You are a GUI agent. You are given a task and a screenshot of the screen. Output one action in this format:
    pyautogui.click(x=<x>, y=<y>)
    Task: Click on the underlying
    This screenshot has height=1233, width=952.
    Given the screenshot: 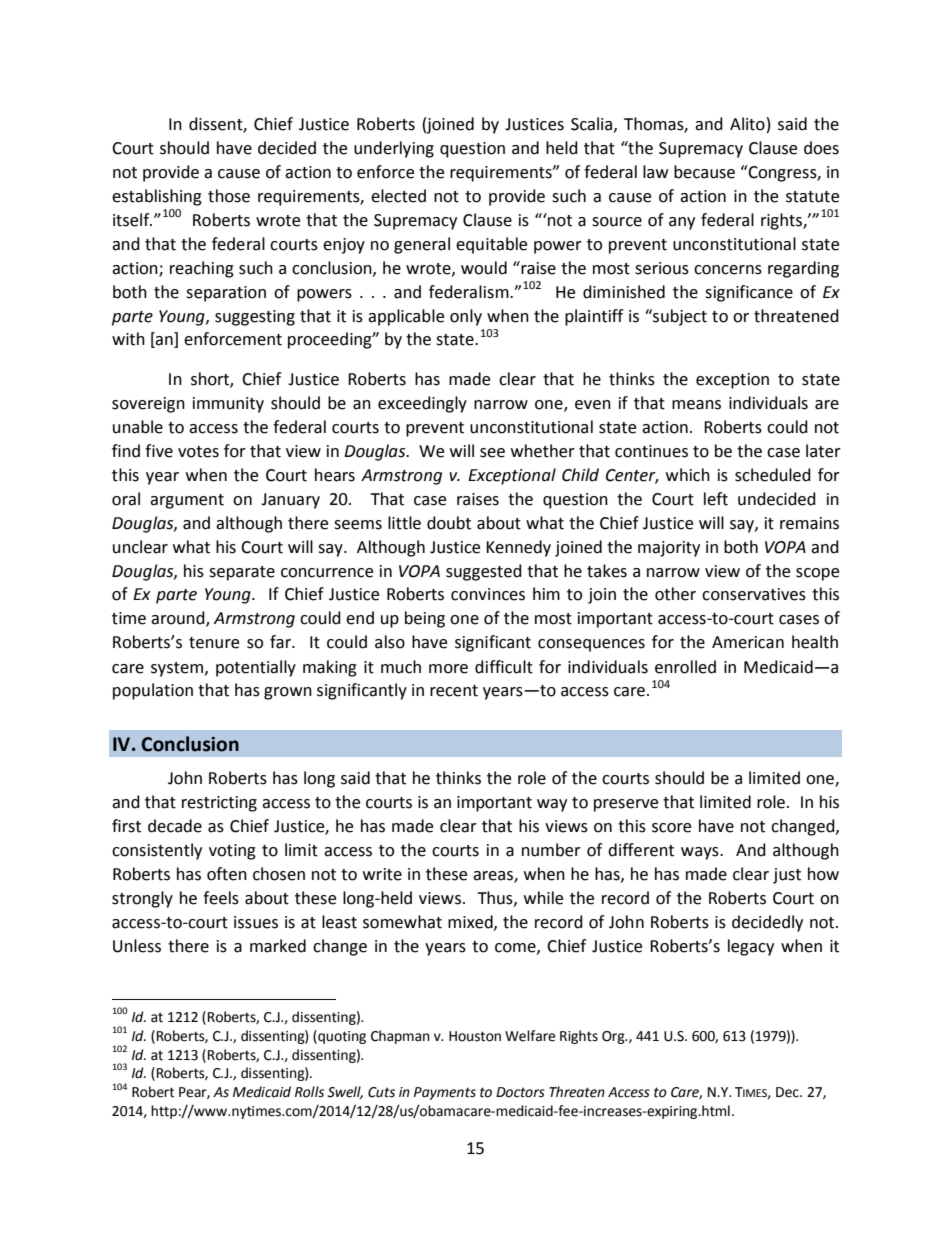 What is the action you would take?
    pyautogui.click(x=394, y=149)
